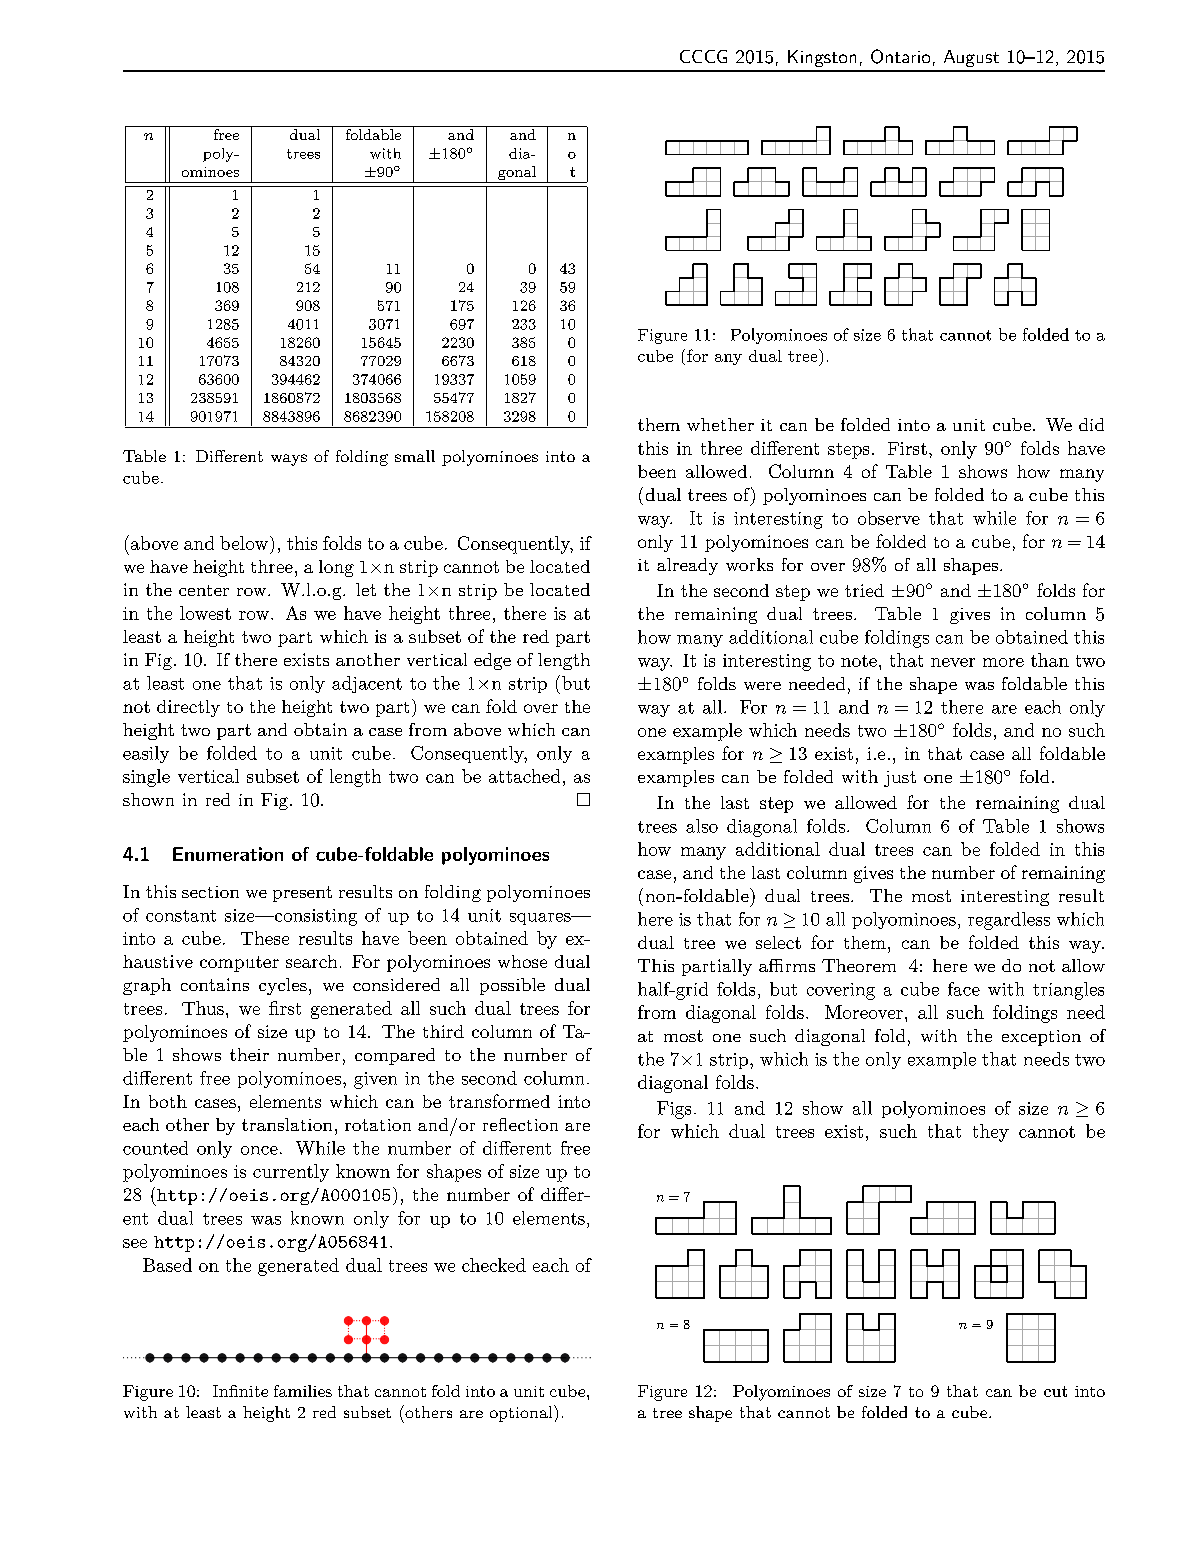 The image size is (1193, 1544). I want to click on observe, so click(889, 518).
